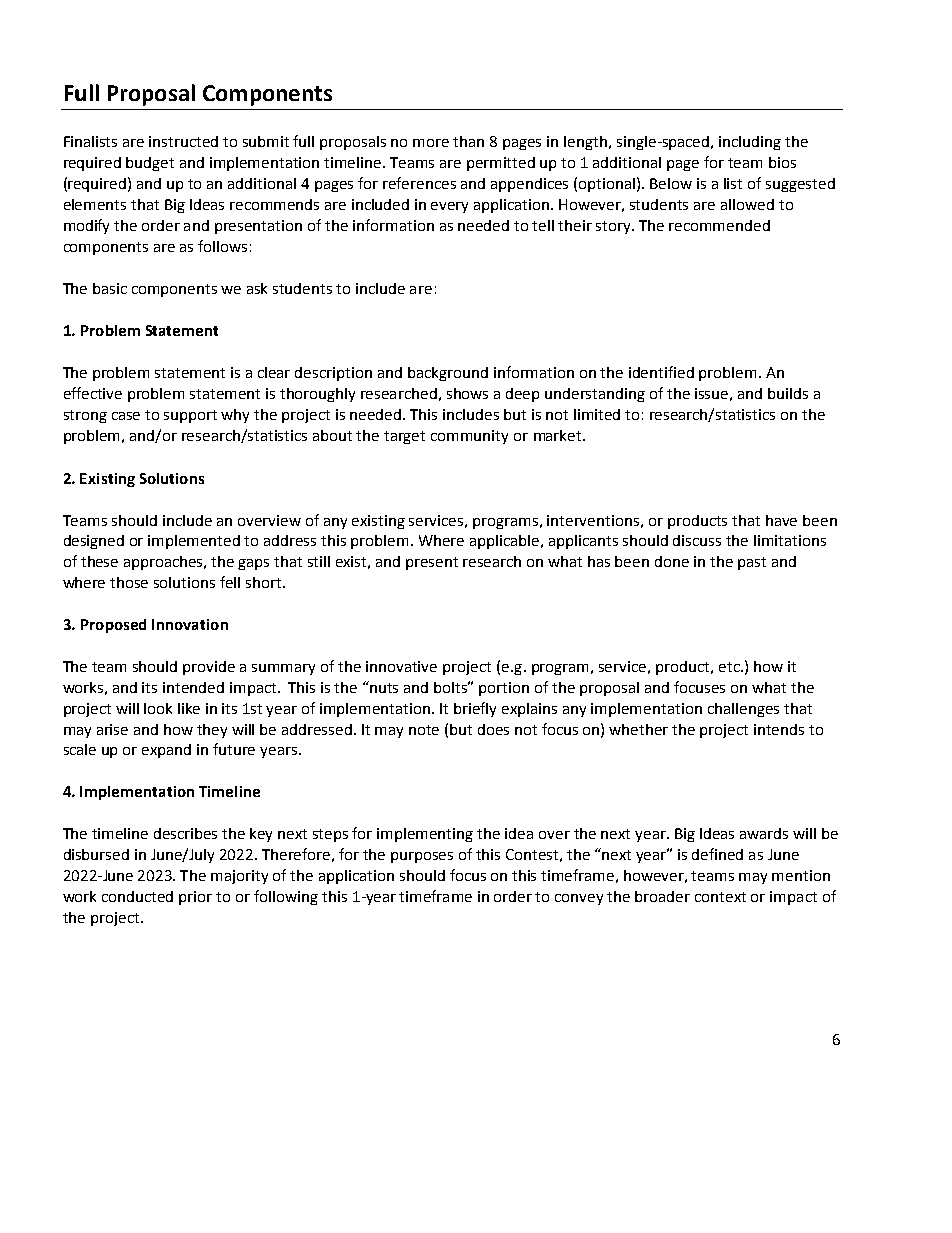 This document has height=1233, width=952. I want to click on applicable, so click(506, 542).
